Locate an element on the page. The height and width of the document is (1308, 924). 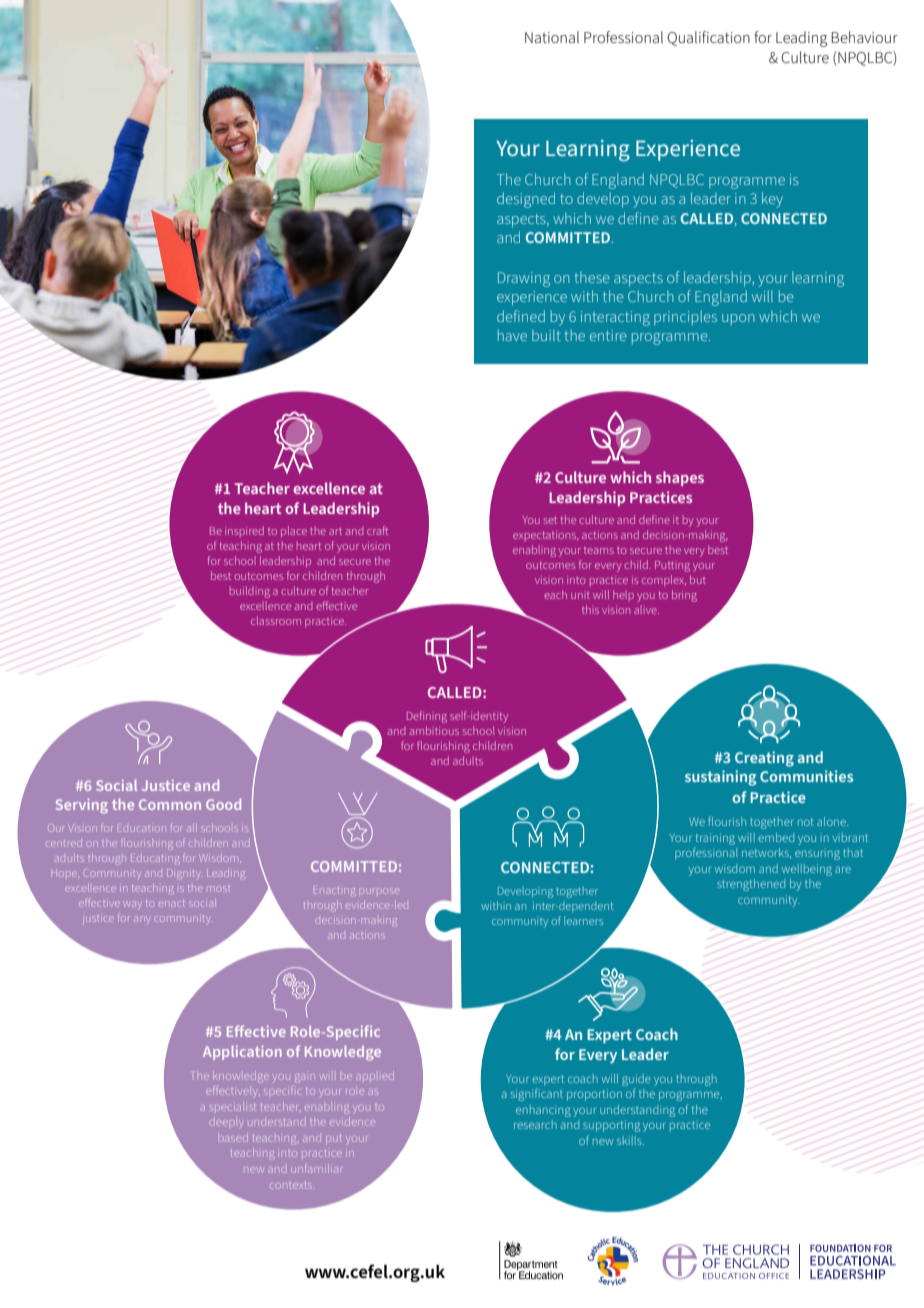
Qualification is located at coordinates (708, 38).
